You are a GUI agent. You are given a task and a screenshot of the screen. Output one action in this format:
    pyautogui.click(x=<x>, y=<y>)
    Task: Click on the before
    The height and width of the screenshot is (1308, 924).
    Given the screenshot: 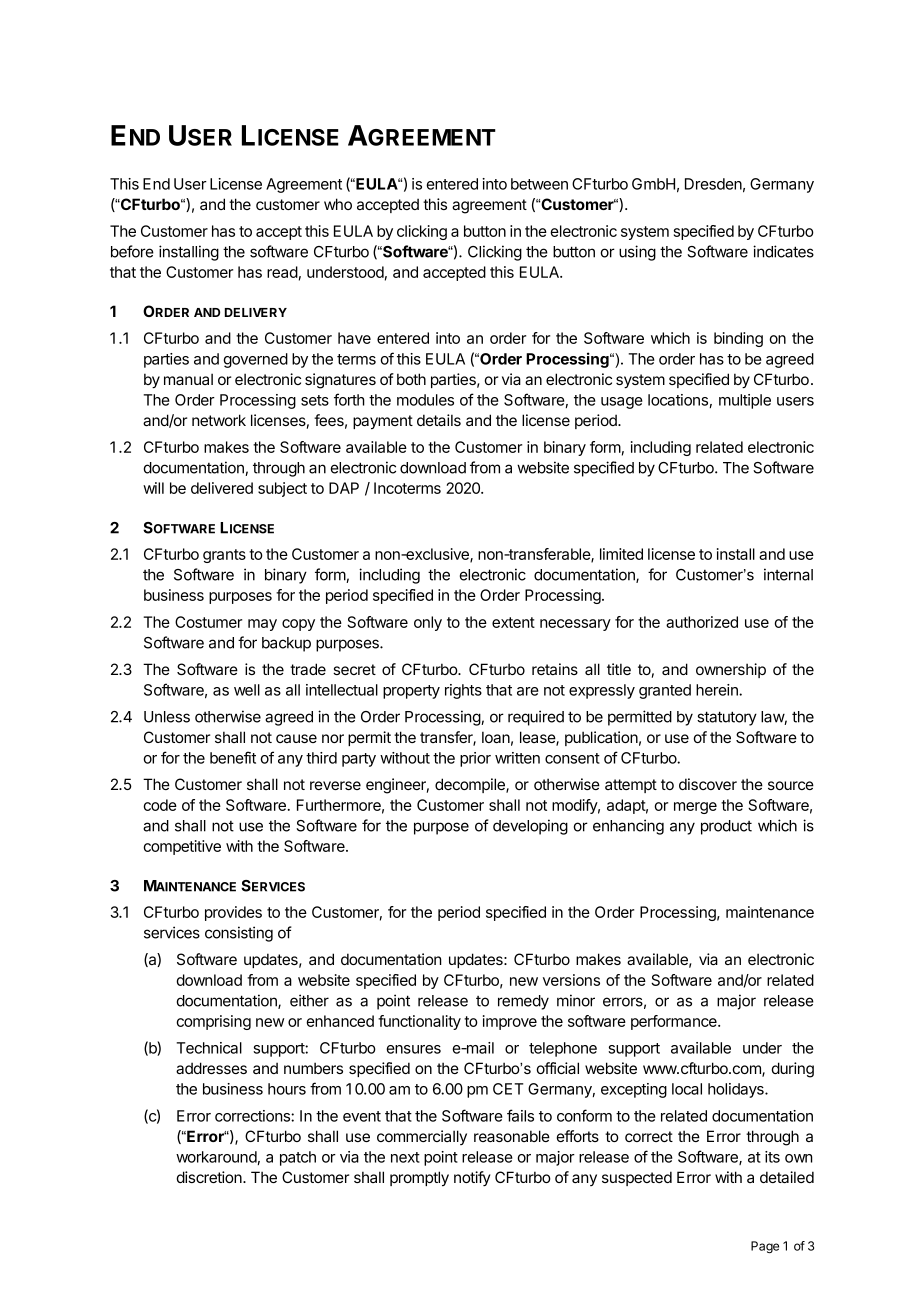 What is the action you would take?
    pyautogui.click(x=132, y=251)
